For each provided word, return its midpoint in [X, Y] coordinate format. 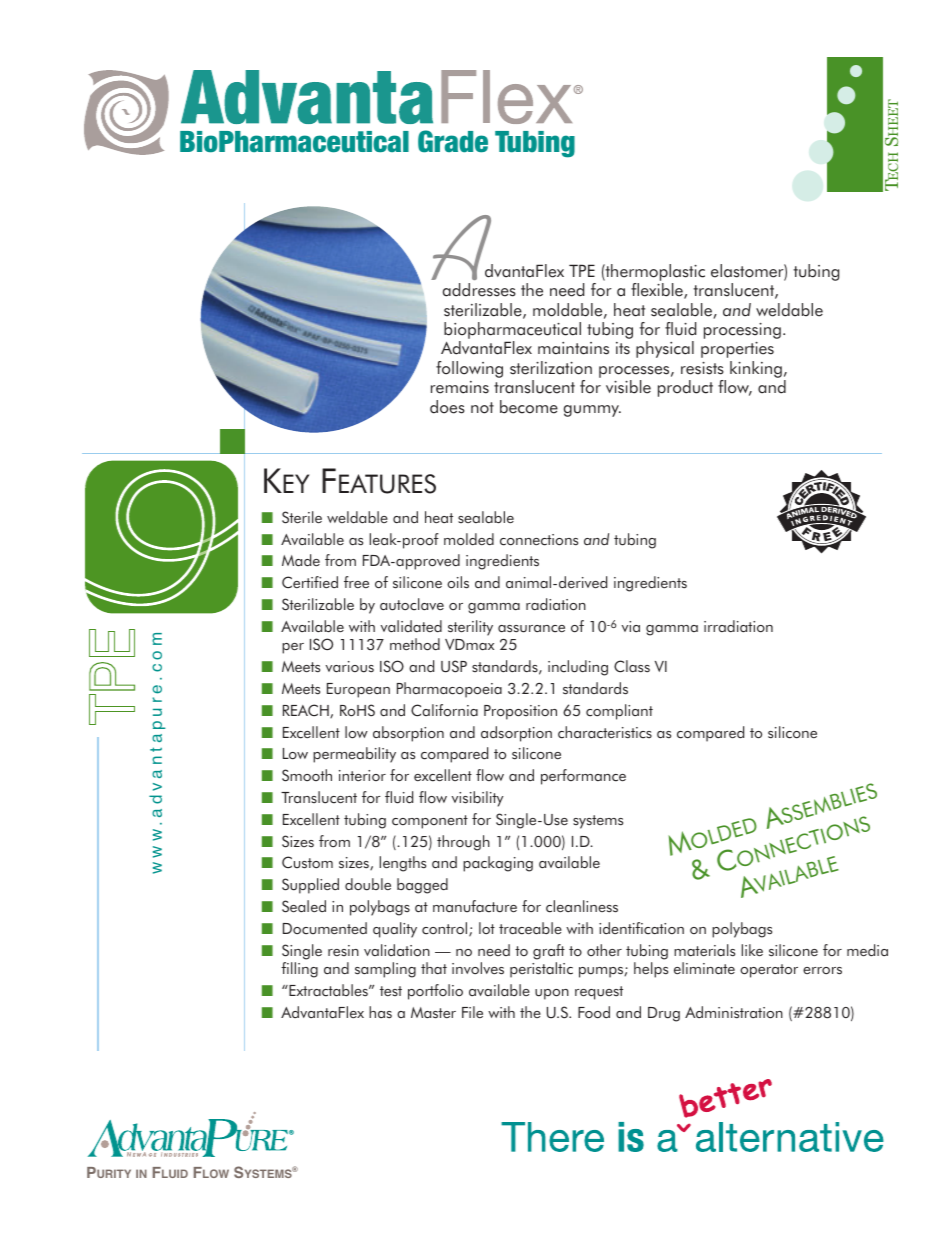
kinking [756, 369]
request [599, 993]
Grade [453, 141]
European [358, 690]
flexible [658, 291]
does [447, 407]
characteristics [605, 732]
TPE [582, 270]
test [391, 991]
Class [632, 666]
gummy [592, 411]
